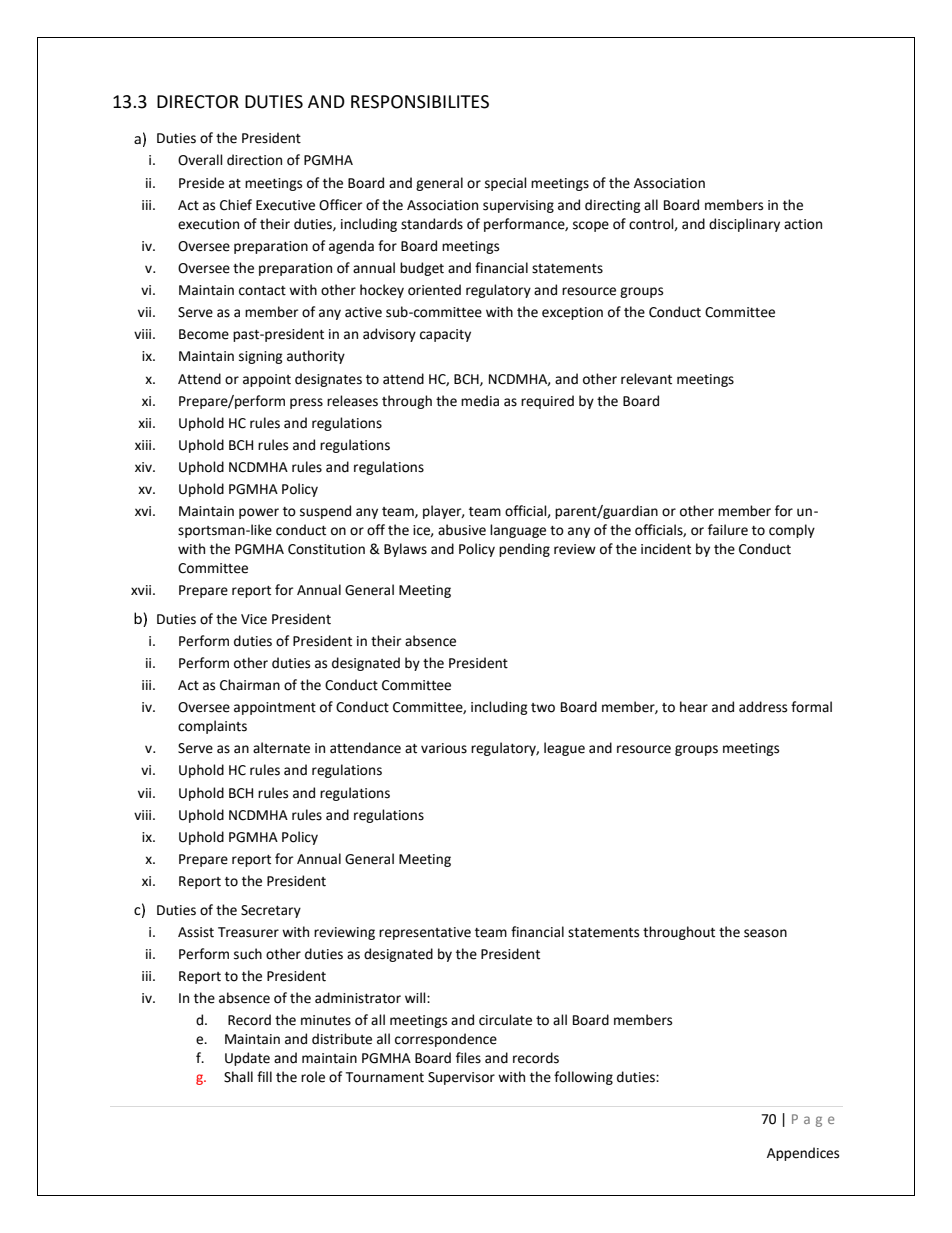  I want to click on signing, so click(261, 357).
